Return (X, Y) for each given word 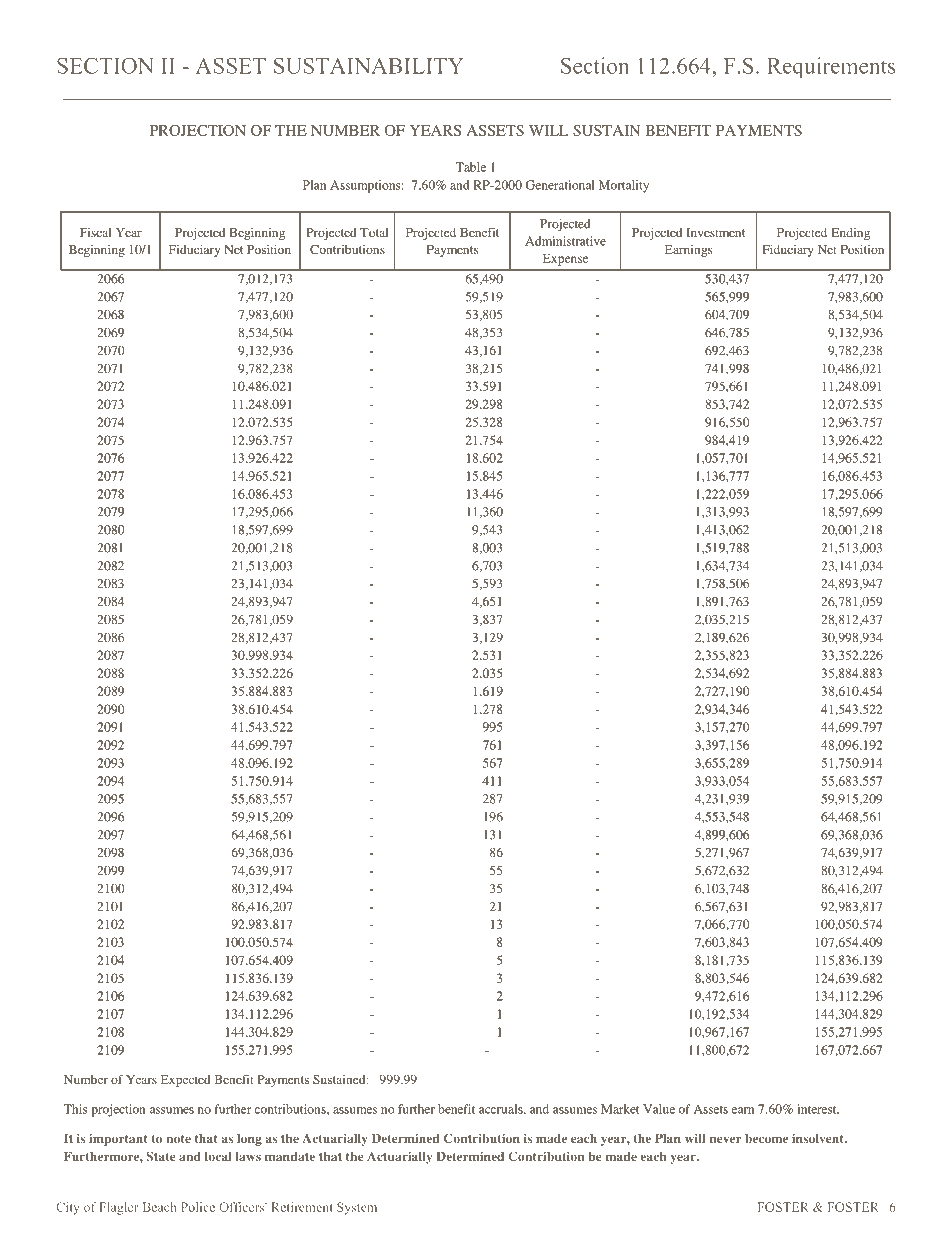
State (161, 1156)
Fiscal (96, 232)
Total (374, 232)
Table (470, 167)
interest (818, 1109)
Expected (186, 1081)
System (357, 1208)
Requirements (831, 67)
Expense (565, 259)
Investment (715, 232)
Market (620, 1109)
